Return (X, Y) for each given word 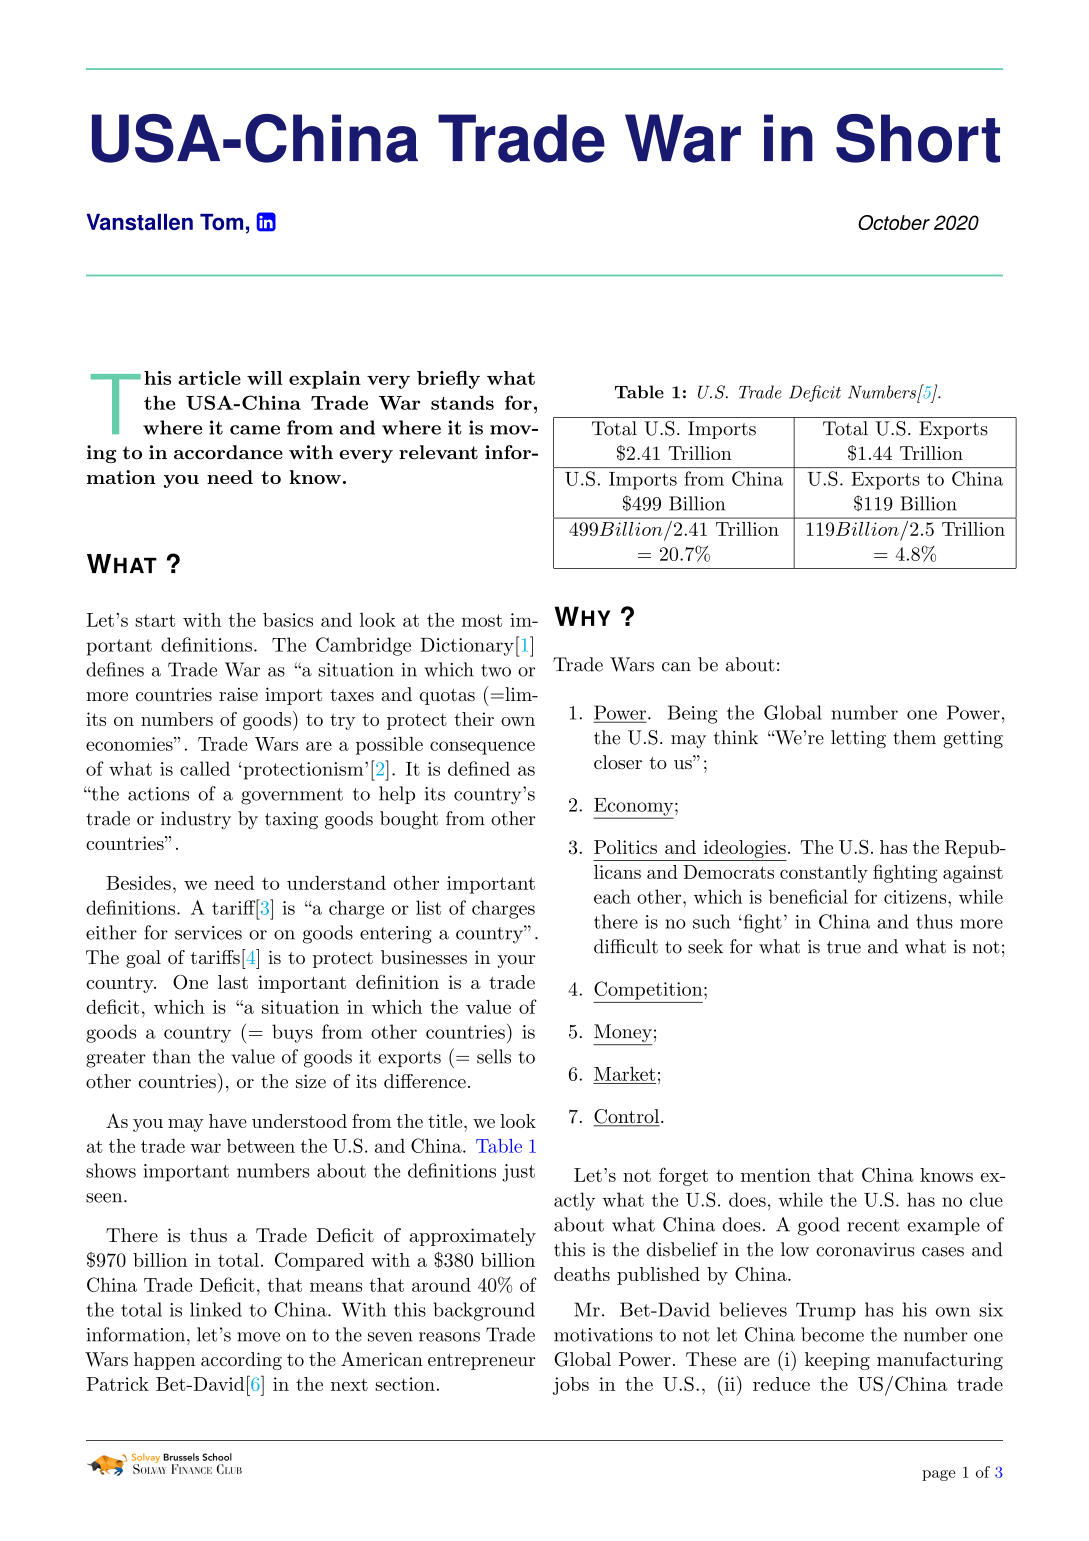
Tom (221, 222)
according (241, 1361)
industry (196, 820)
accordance (228, 452)
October (894, 222)
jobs (571, 1386)
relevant (438, 452)
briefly (448, 379)
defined (479, 768)
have (228, 1121)
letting (858, 739)
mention (776, 1175)
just (518, 1173)
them (914, 737)
